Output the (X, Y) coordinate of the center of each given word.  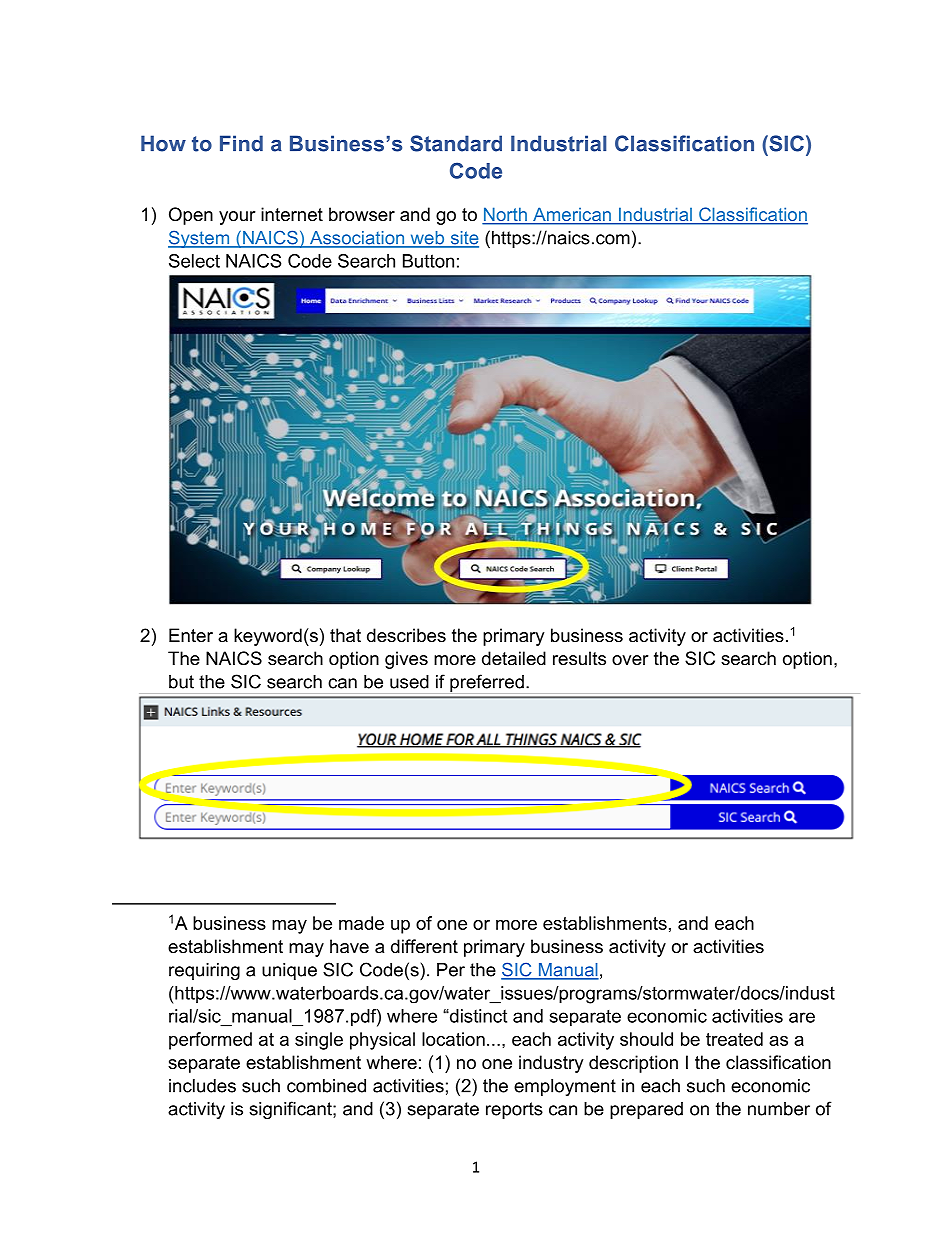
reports (514, 1110)
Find (241, 143)
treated (734, 1039)
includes (202, 1086)
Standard (456, 143)
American (572, 215)
